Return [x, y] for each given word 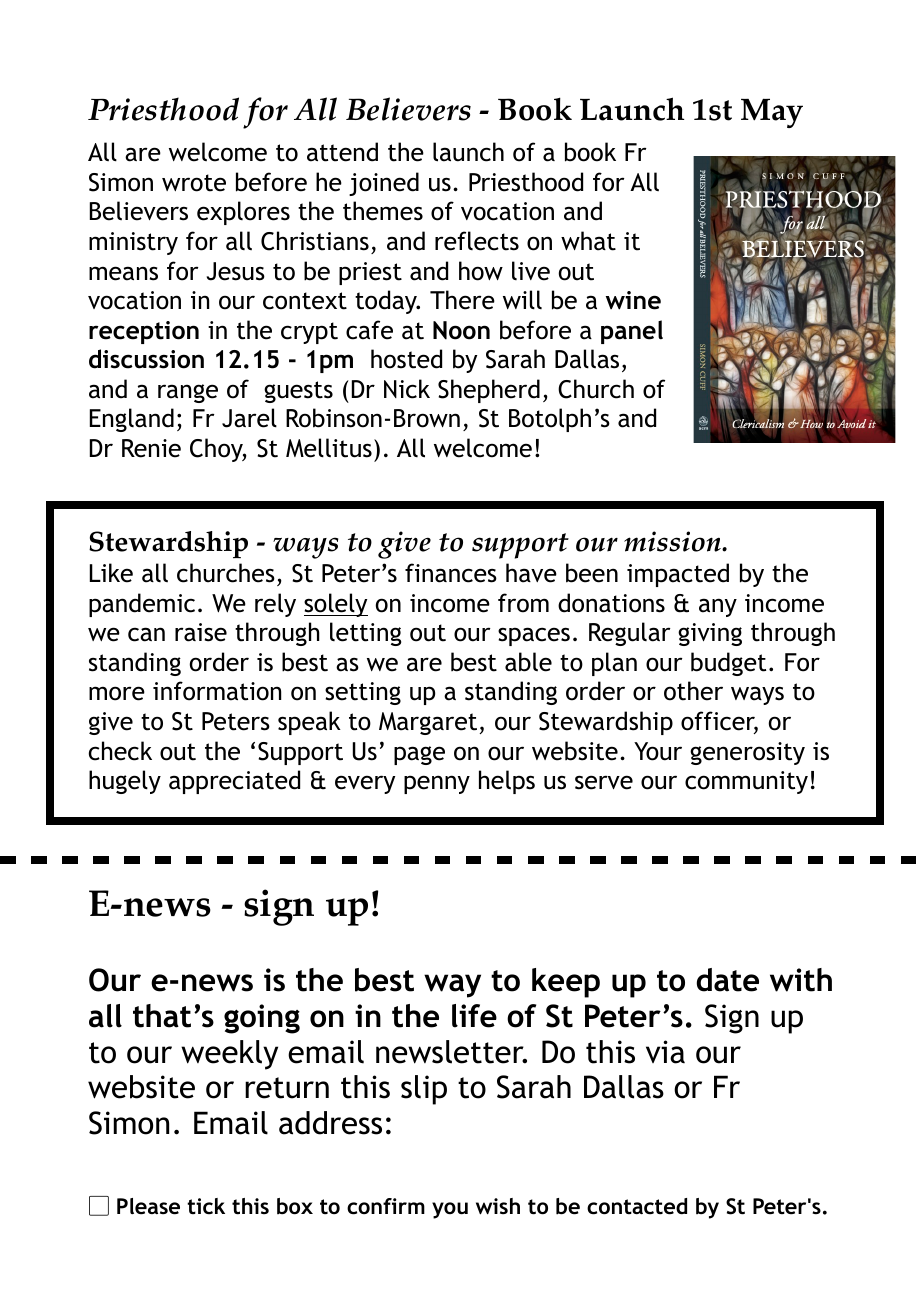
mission [673, 541]
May [772, 113]
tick [206, 1206]
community [746, 782]
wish [498, 1206]
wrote [194, 183]
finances [451, 573]
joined [384, 184]
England [132, 420]
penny [437, 784]
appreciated [234, 782]
